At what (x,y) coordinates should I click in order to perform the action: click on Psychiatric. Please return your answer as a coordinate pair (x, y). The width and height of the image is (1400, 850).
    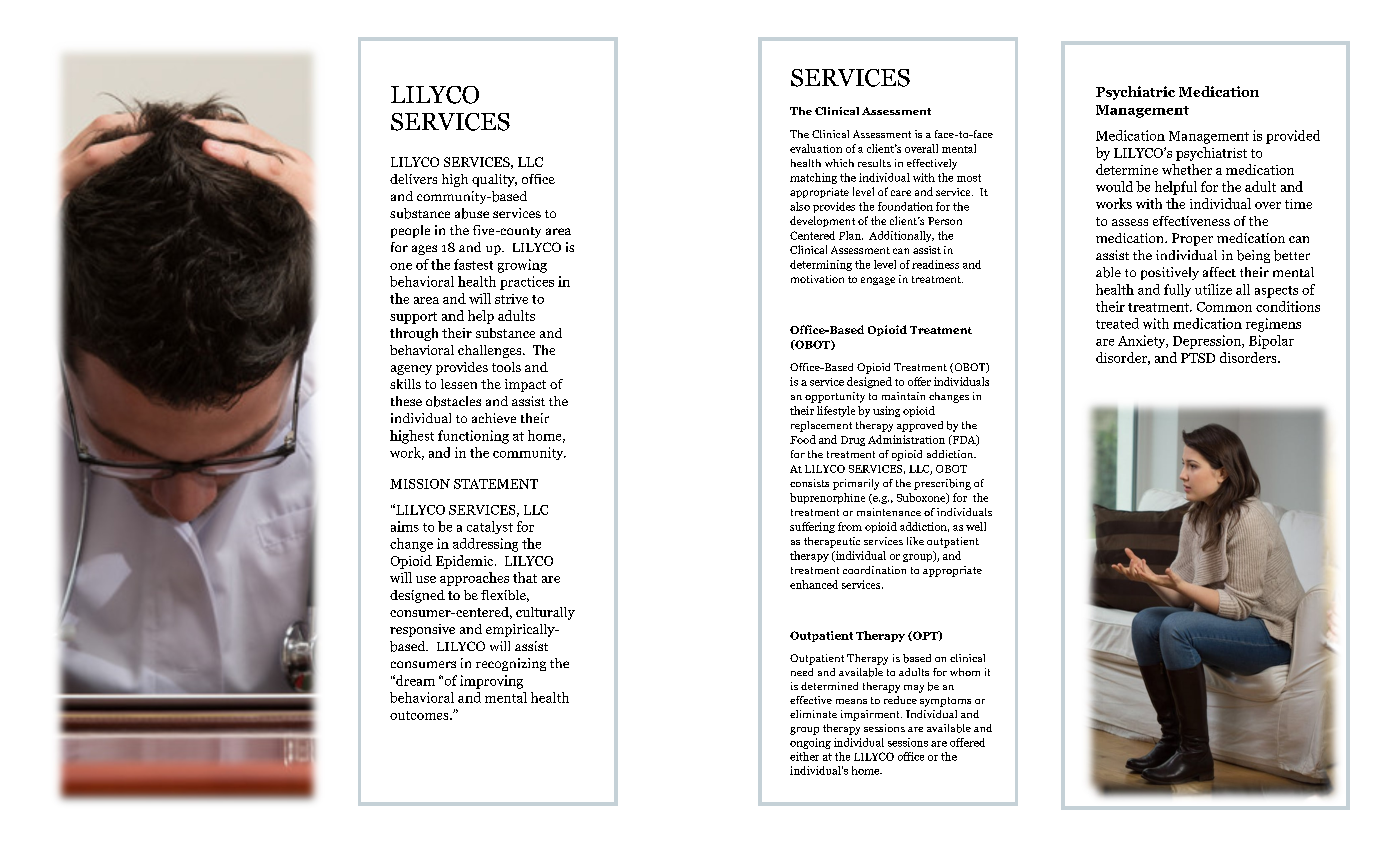
    Looking at the image, I should click on (1135, 93).
